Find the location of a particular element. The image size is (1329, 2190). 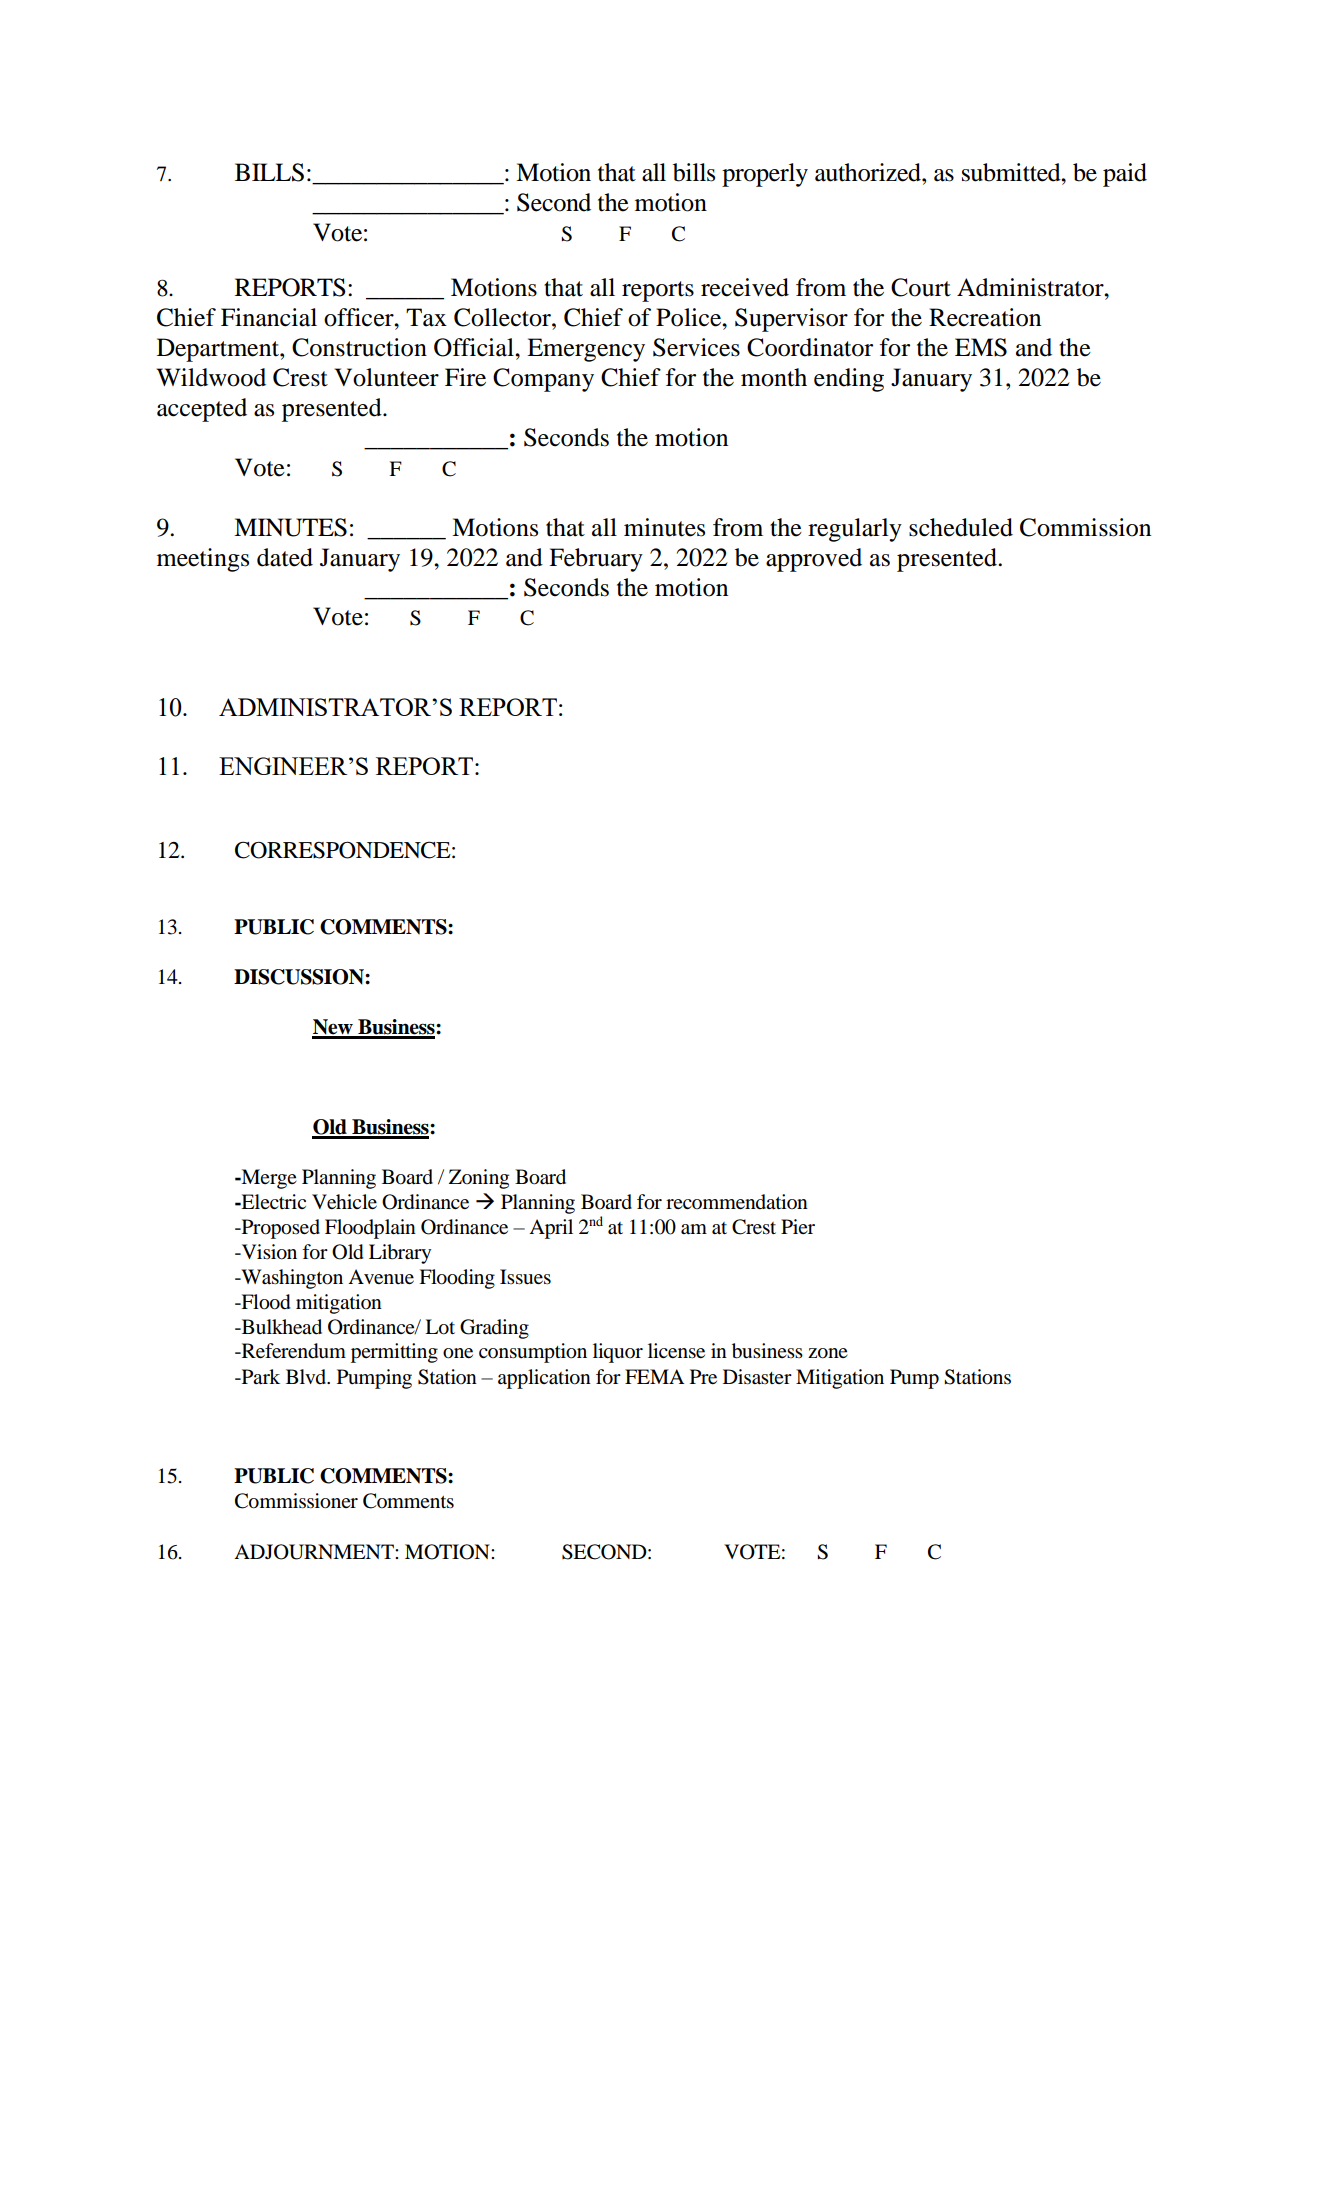

recommendation is located at coordinates (737, 1202).
